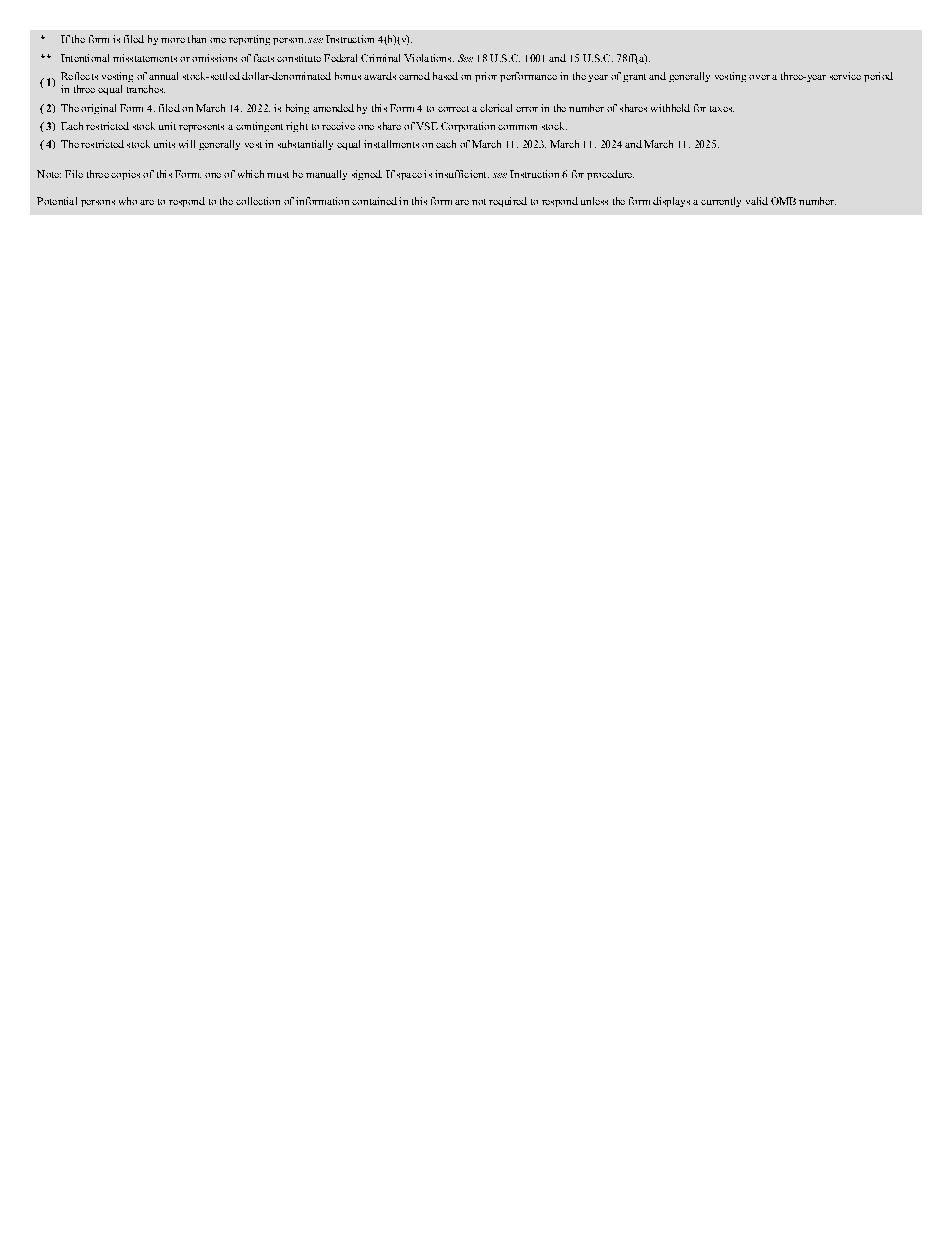 The image size is (952, 1233). What do you see at coordinates (429, 58) in the page?
I see `Violations` at bounding box center [429, 58].
